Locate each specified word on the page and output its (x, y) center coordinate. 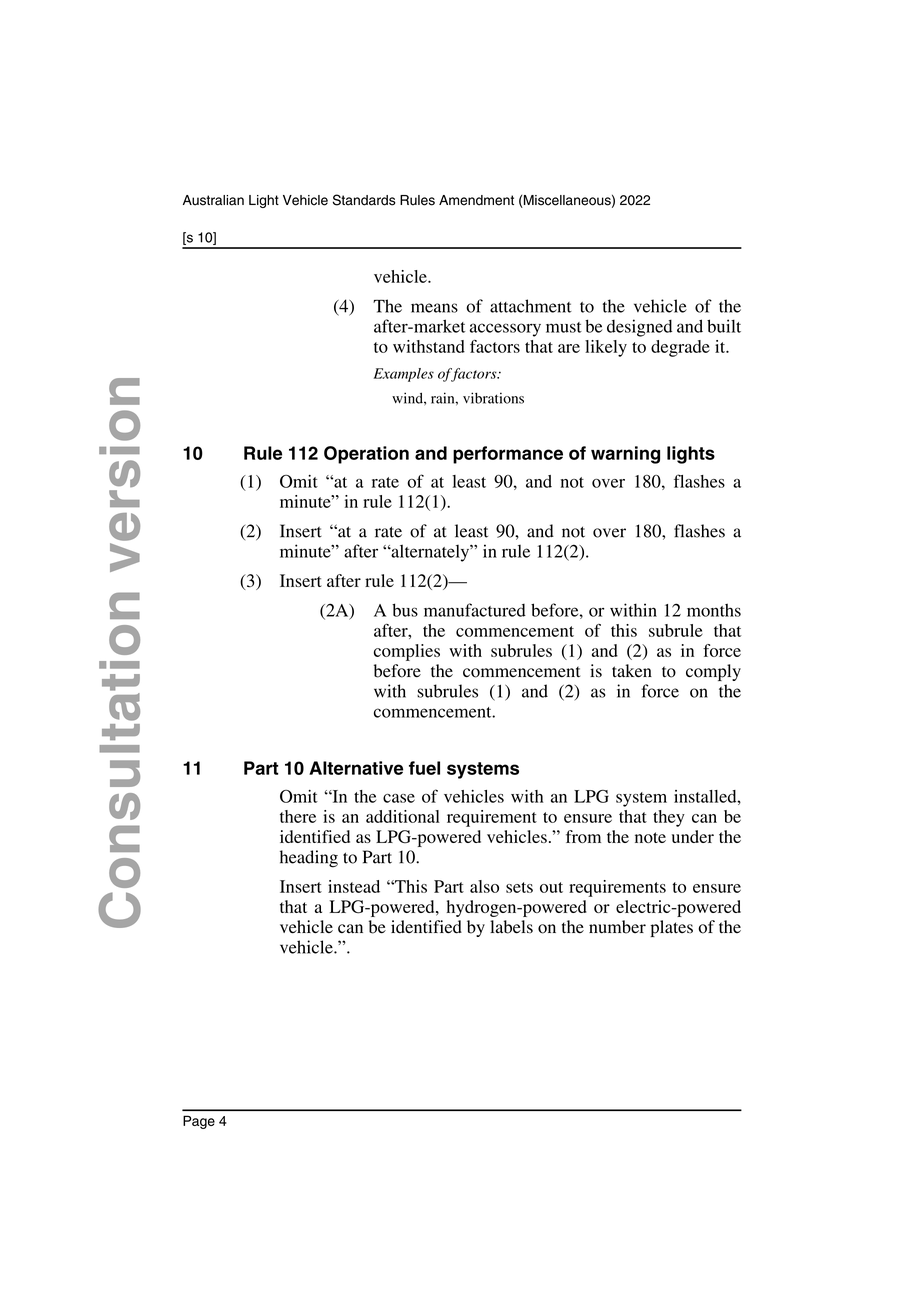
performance (508, 455)
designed (639, 328)
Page (199, 1122)
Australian (213, 200)
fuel (424, 768)
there (298, 816)
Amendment (476, 200)
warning (625, 455)
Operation (366, 455)
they (669, 818)
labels (511, 927)
